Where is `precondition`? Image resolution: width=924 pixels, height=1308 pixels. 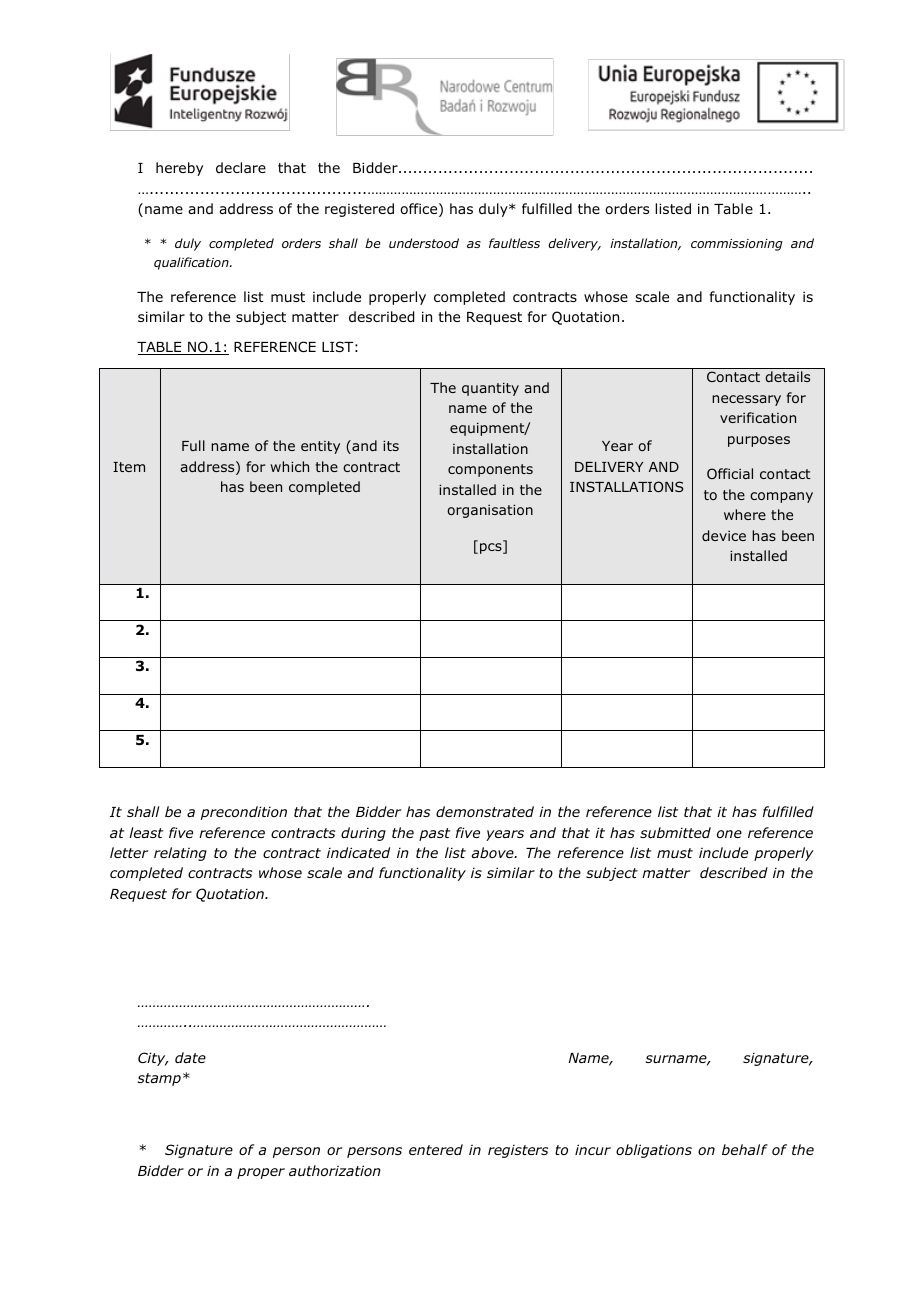
precondition is located at coordinates (244, 813).
